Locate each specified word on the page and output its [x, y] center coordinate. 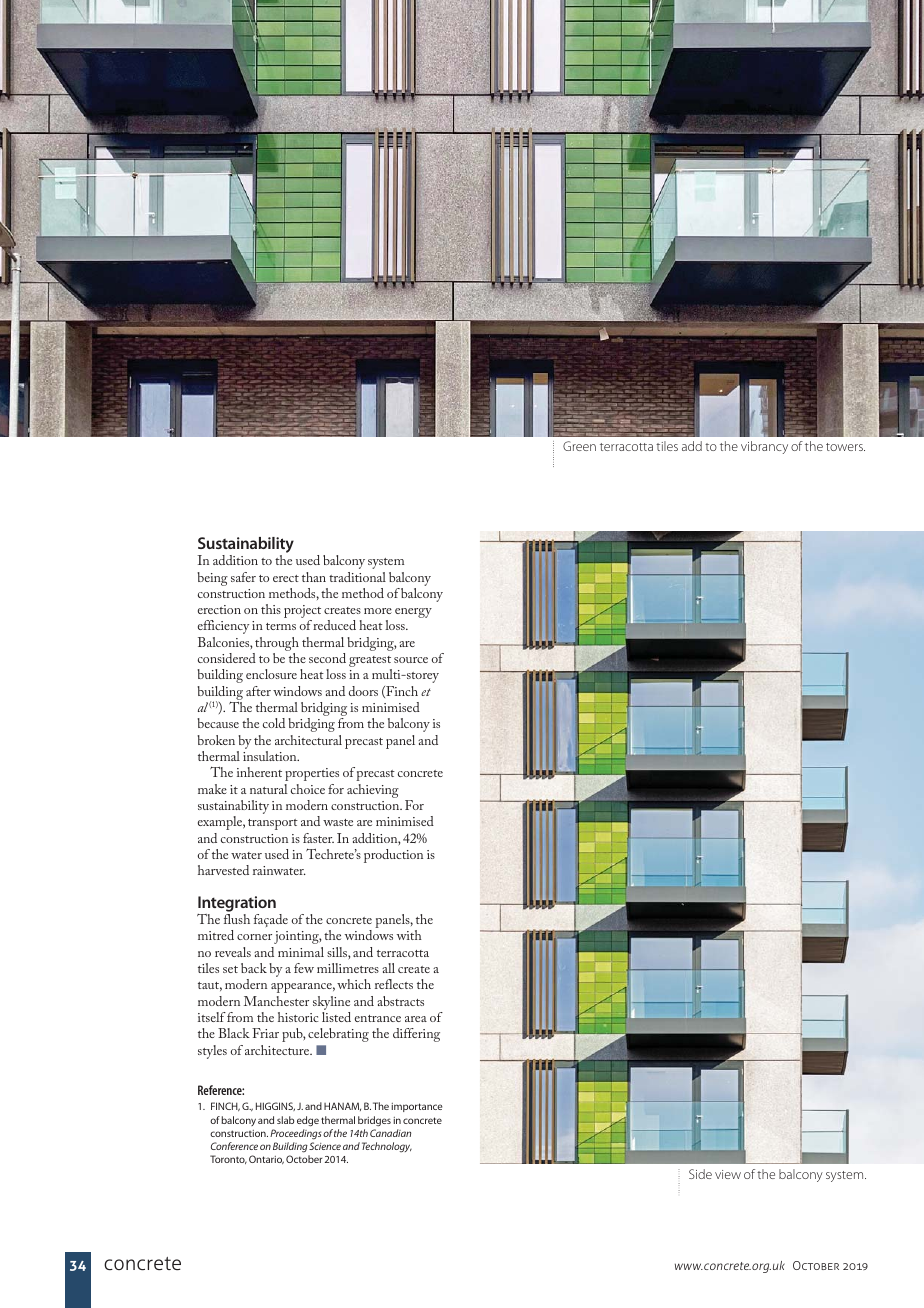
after [258, 691]
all [388, 968]
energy [413, 613]
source [411, 660]
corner [254, 937]
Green [579, 446]
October [304, 1159]
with [409, 935]
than [314, 577]
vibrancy [764, 447]
